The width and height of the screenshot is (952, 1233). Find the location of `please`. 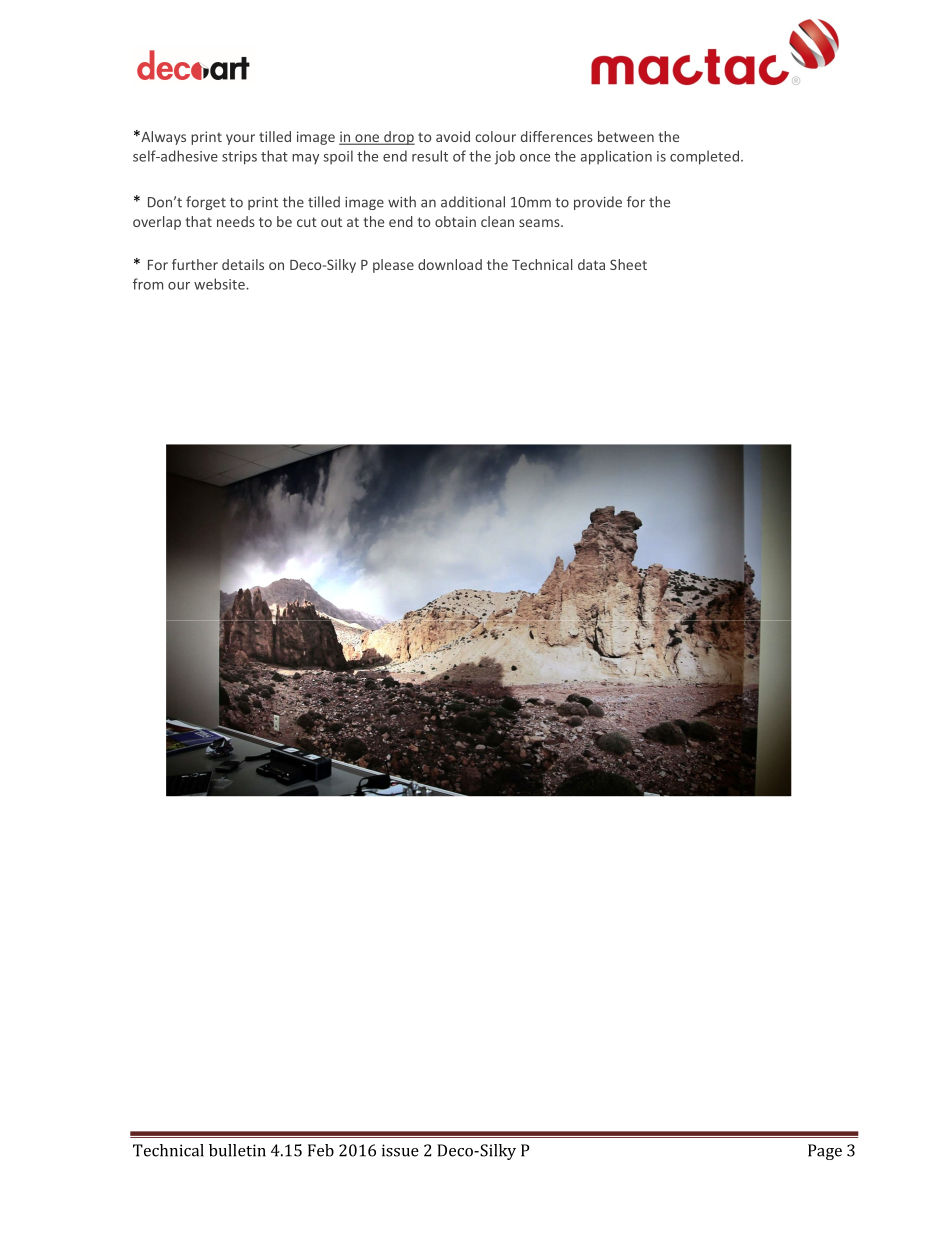

please is located at coordinates (393, 266).
